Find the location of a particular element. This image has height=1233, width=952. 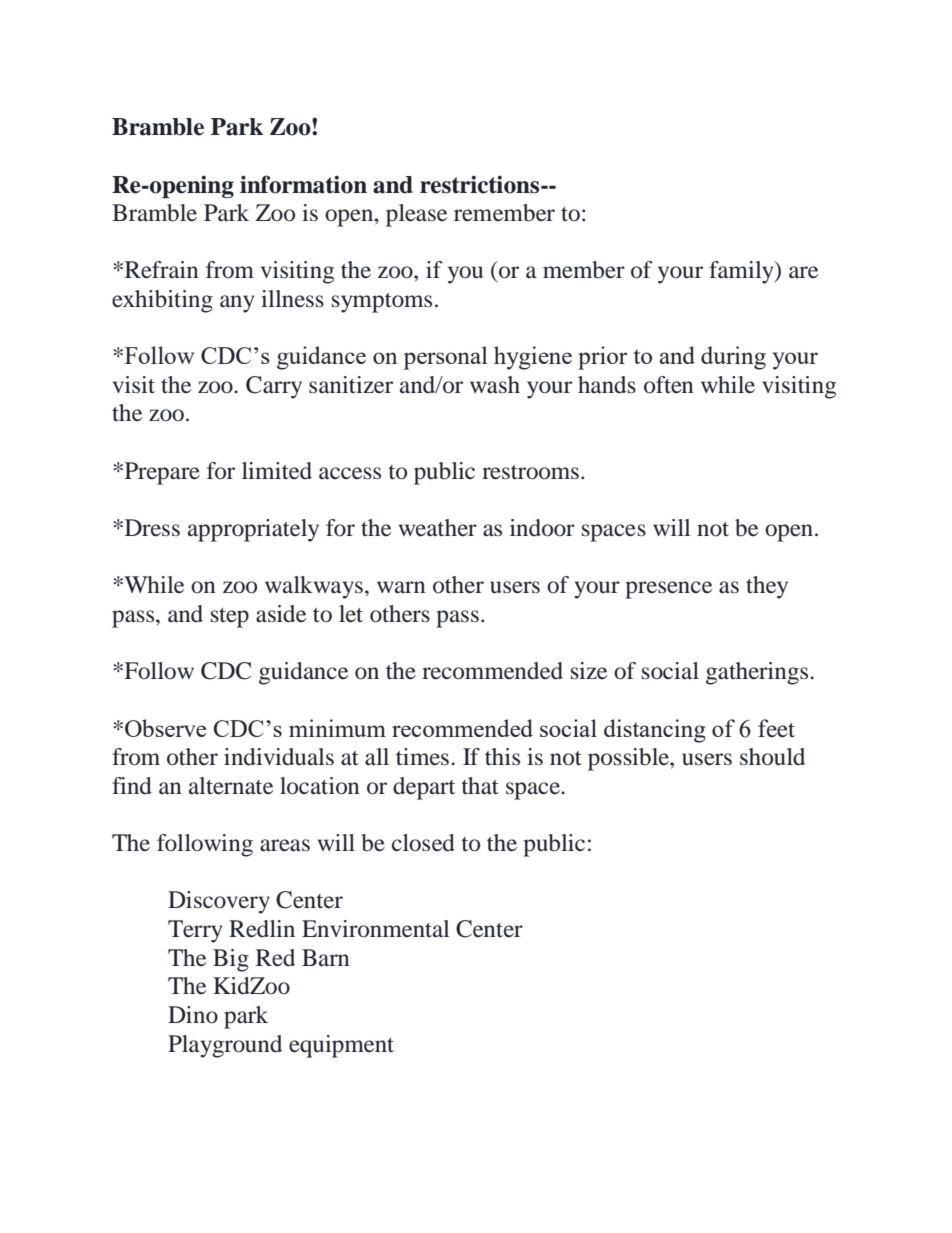

times is located at coordinates (422, 757).
